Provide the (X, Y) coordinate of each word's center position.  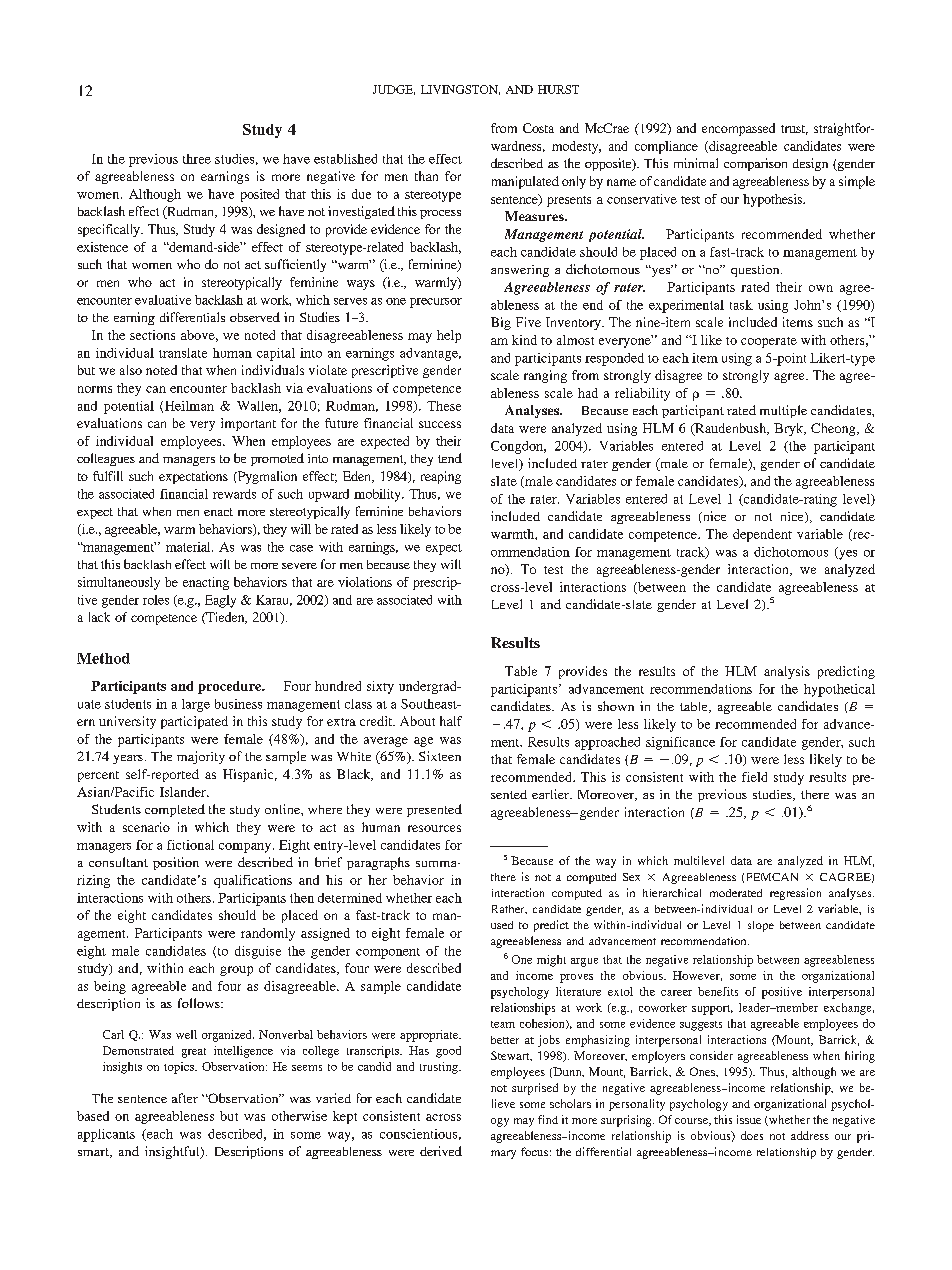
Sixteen (440, 756)
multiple (783, 411)
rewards (234, 494)
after (185, 1098)
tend (450, 458)
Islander (184, 792)
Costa (538, 128)
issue (749, 1119)
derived (441, 1151)
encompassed (738, 129)
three (197, 159)
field (754, 777)
